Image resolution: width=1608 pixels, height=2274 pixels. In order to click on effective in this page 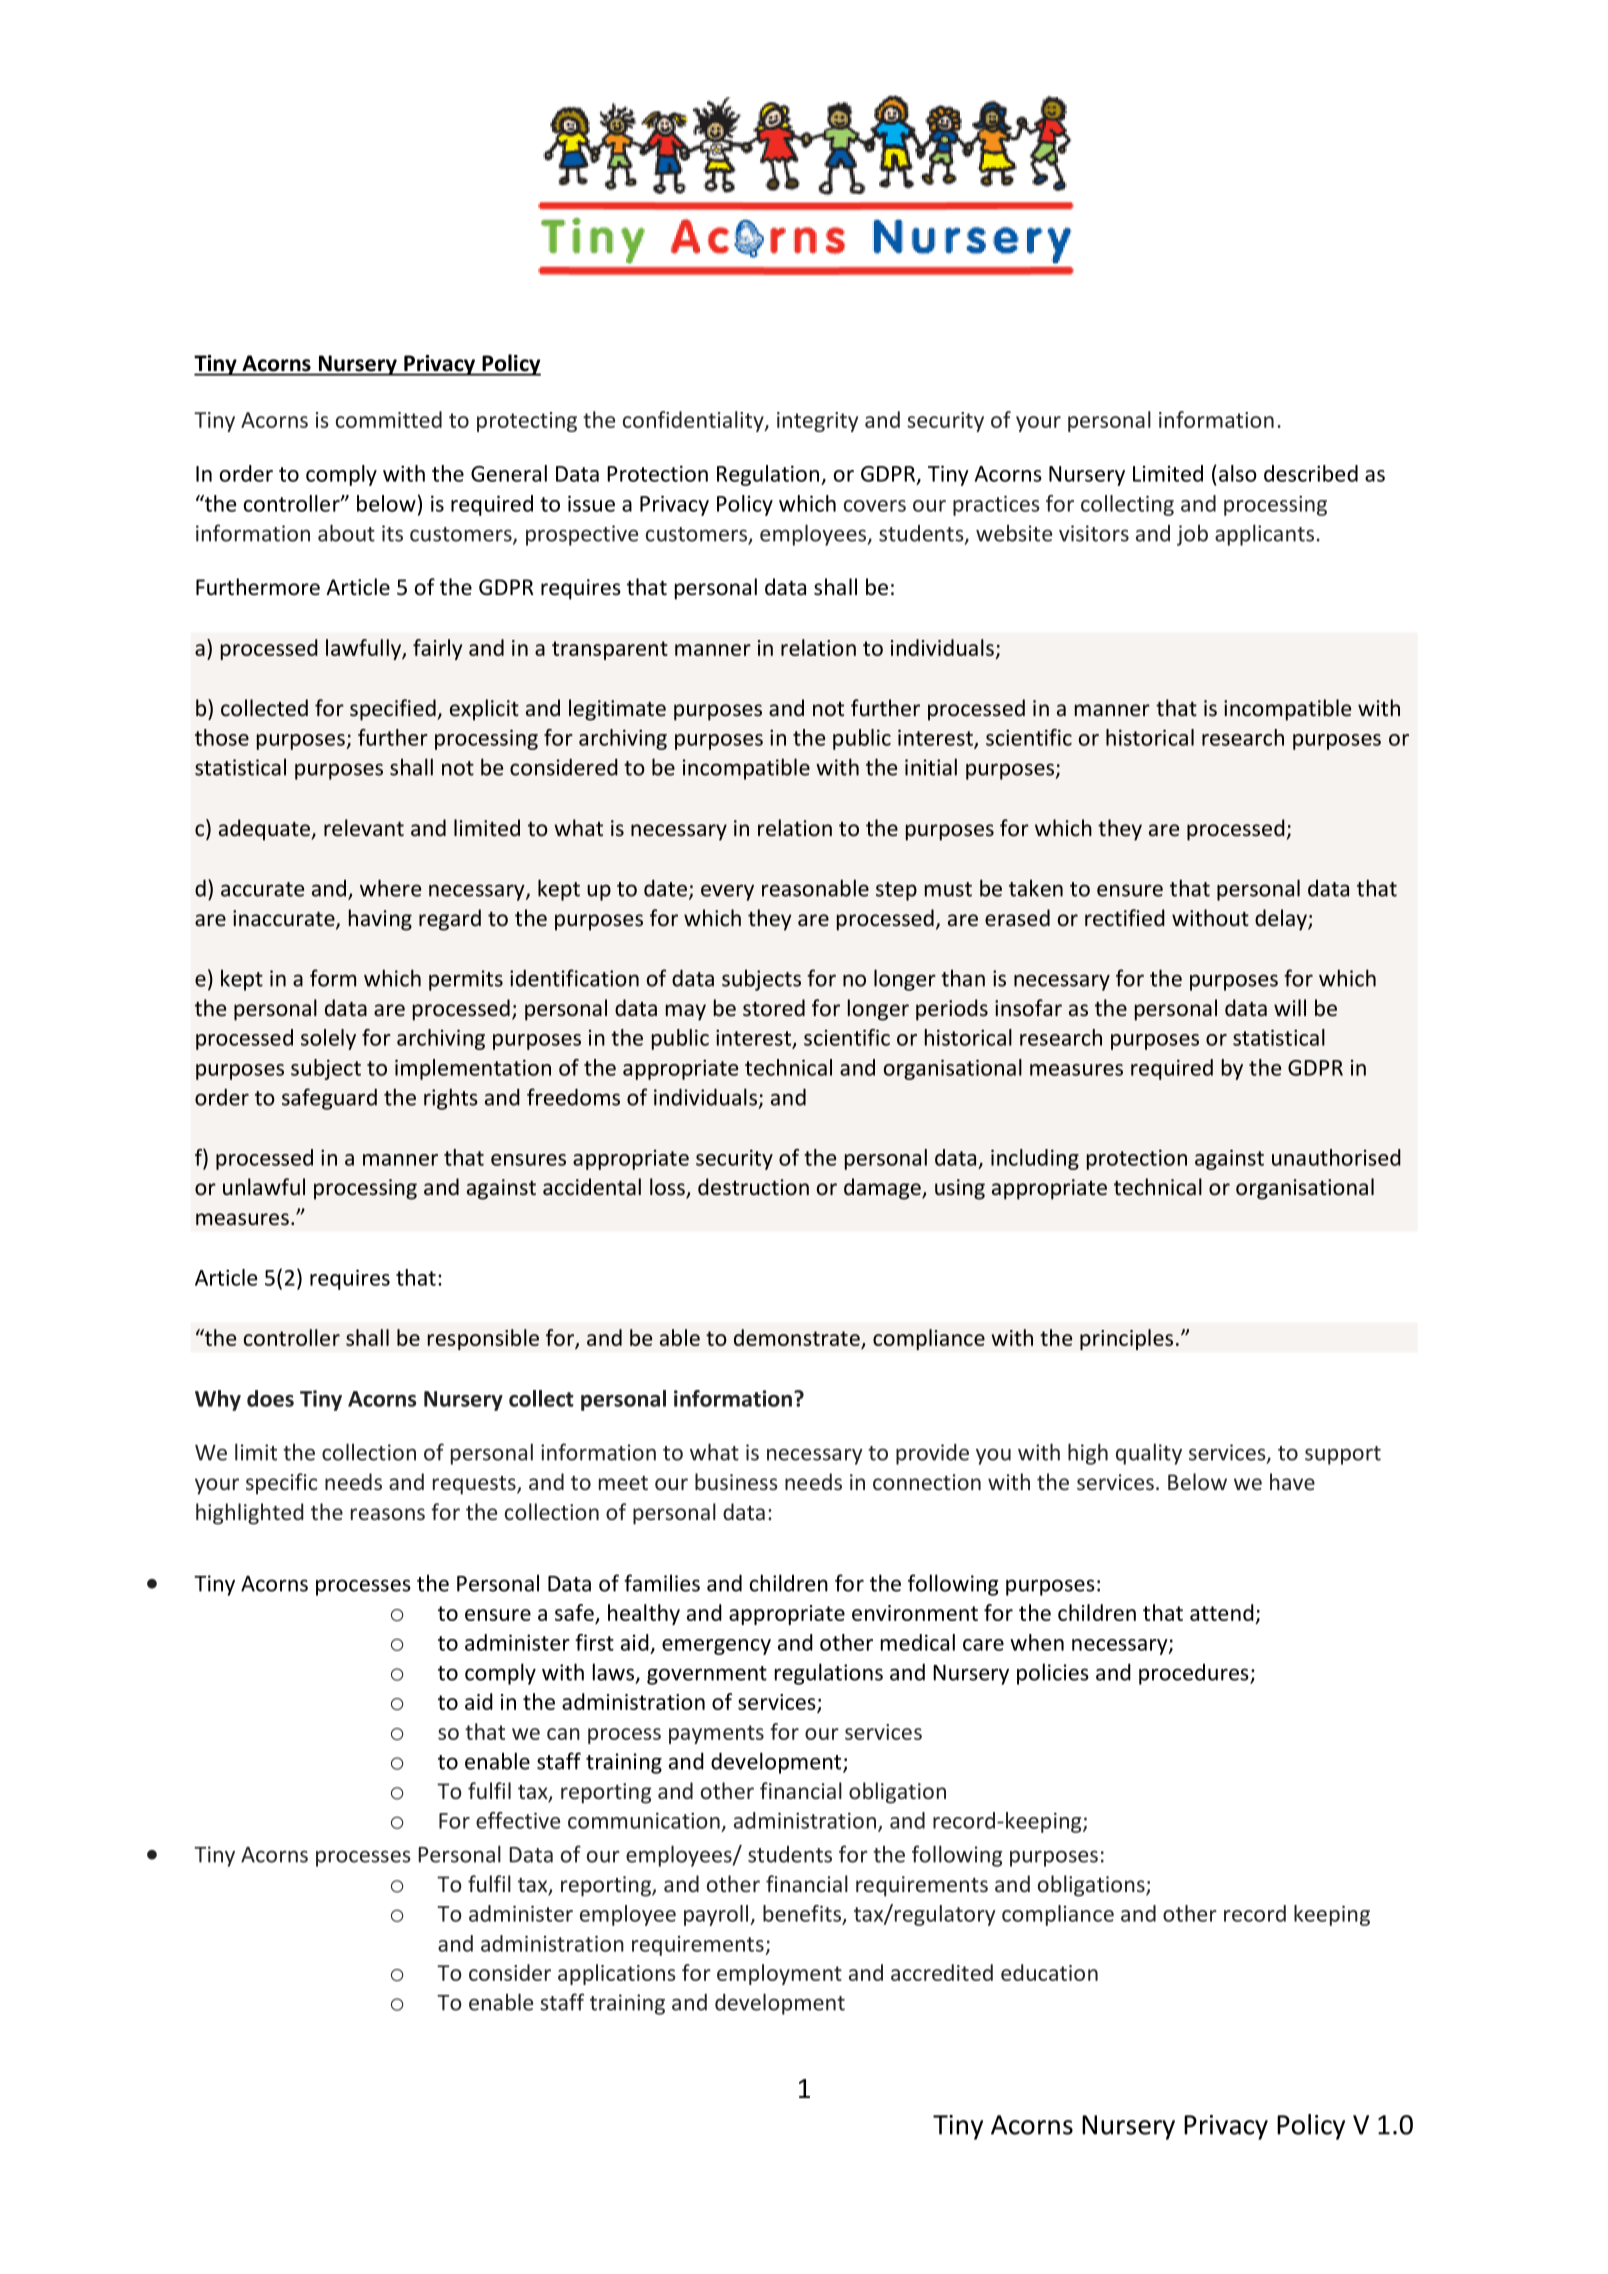, I will do `click(518, 1820)`.
